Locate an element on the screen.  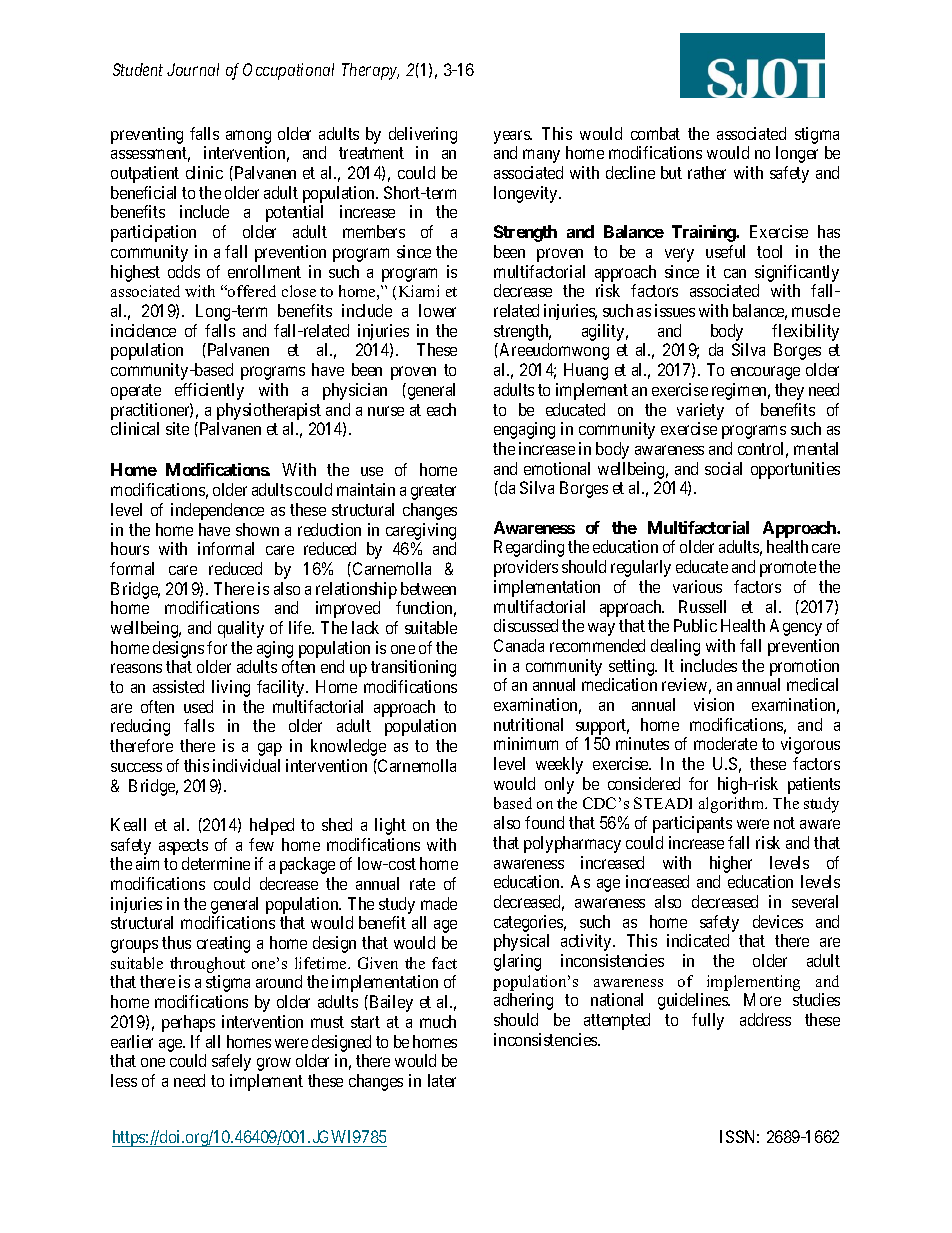
used is located at coordinates (198, 706).
